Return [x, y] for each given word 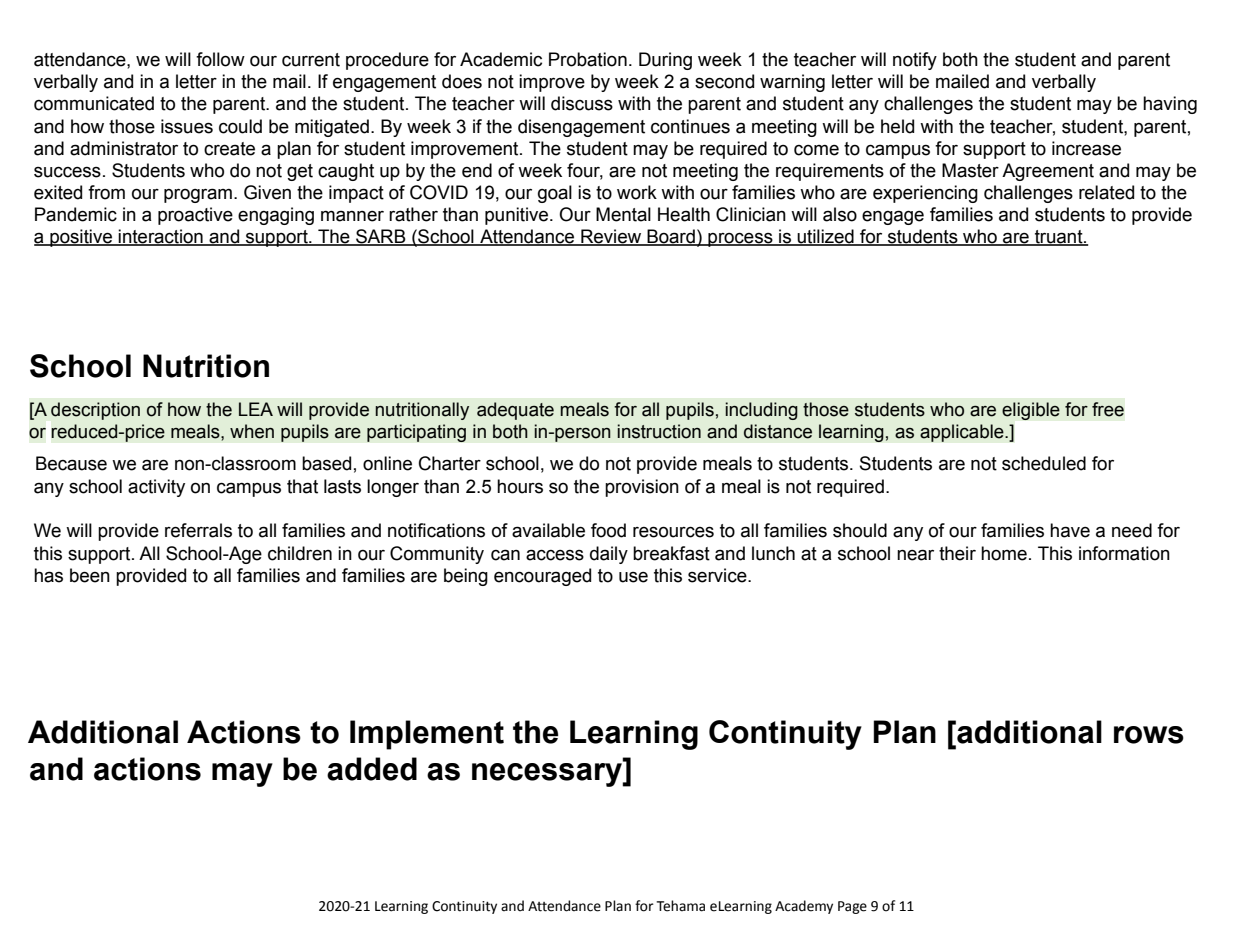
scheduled [1044, 463]
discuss [582, 103]
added [372, 769]
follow [220, 59]
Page [852, 907]
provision [642, 488]
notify [915, 61]
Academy [804, 907]
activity [156, 488]
